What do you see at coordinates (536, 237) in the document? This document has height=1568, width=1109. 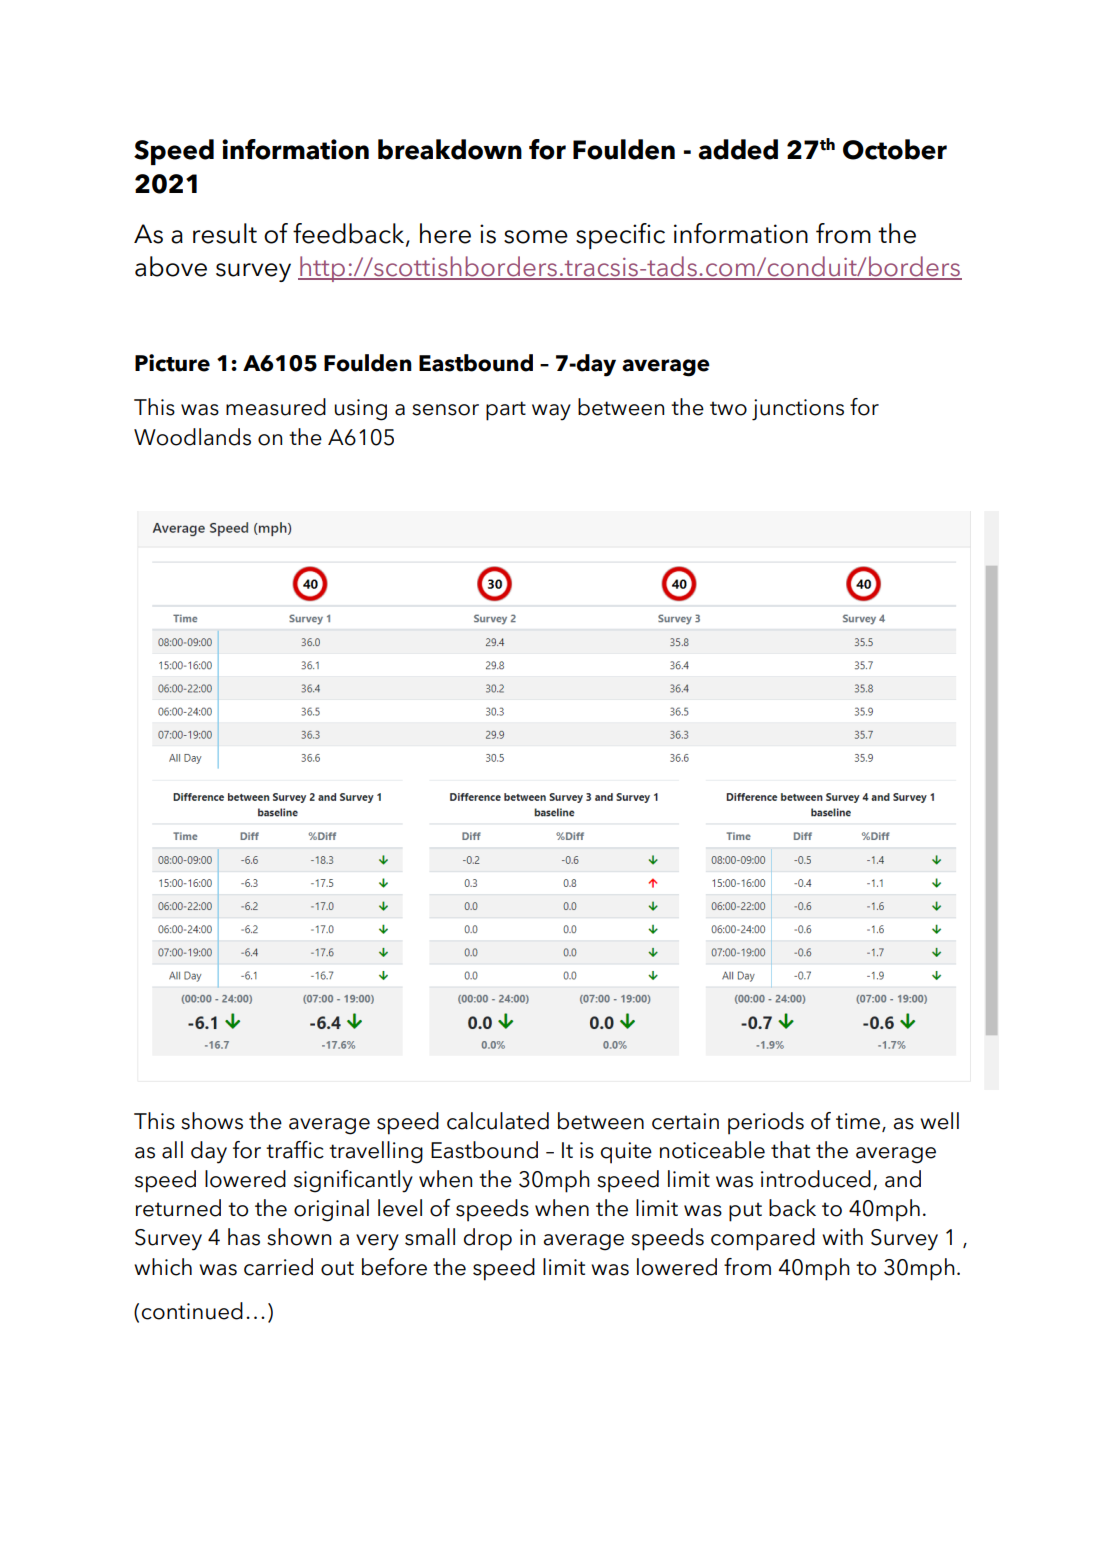 I see `some` at bounding box center [536, 237].
